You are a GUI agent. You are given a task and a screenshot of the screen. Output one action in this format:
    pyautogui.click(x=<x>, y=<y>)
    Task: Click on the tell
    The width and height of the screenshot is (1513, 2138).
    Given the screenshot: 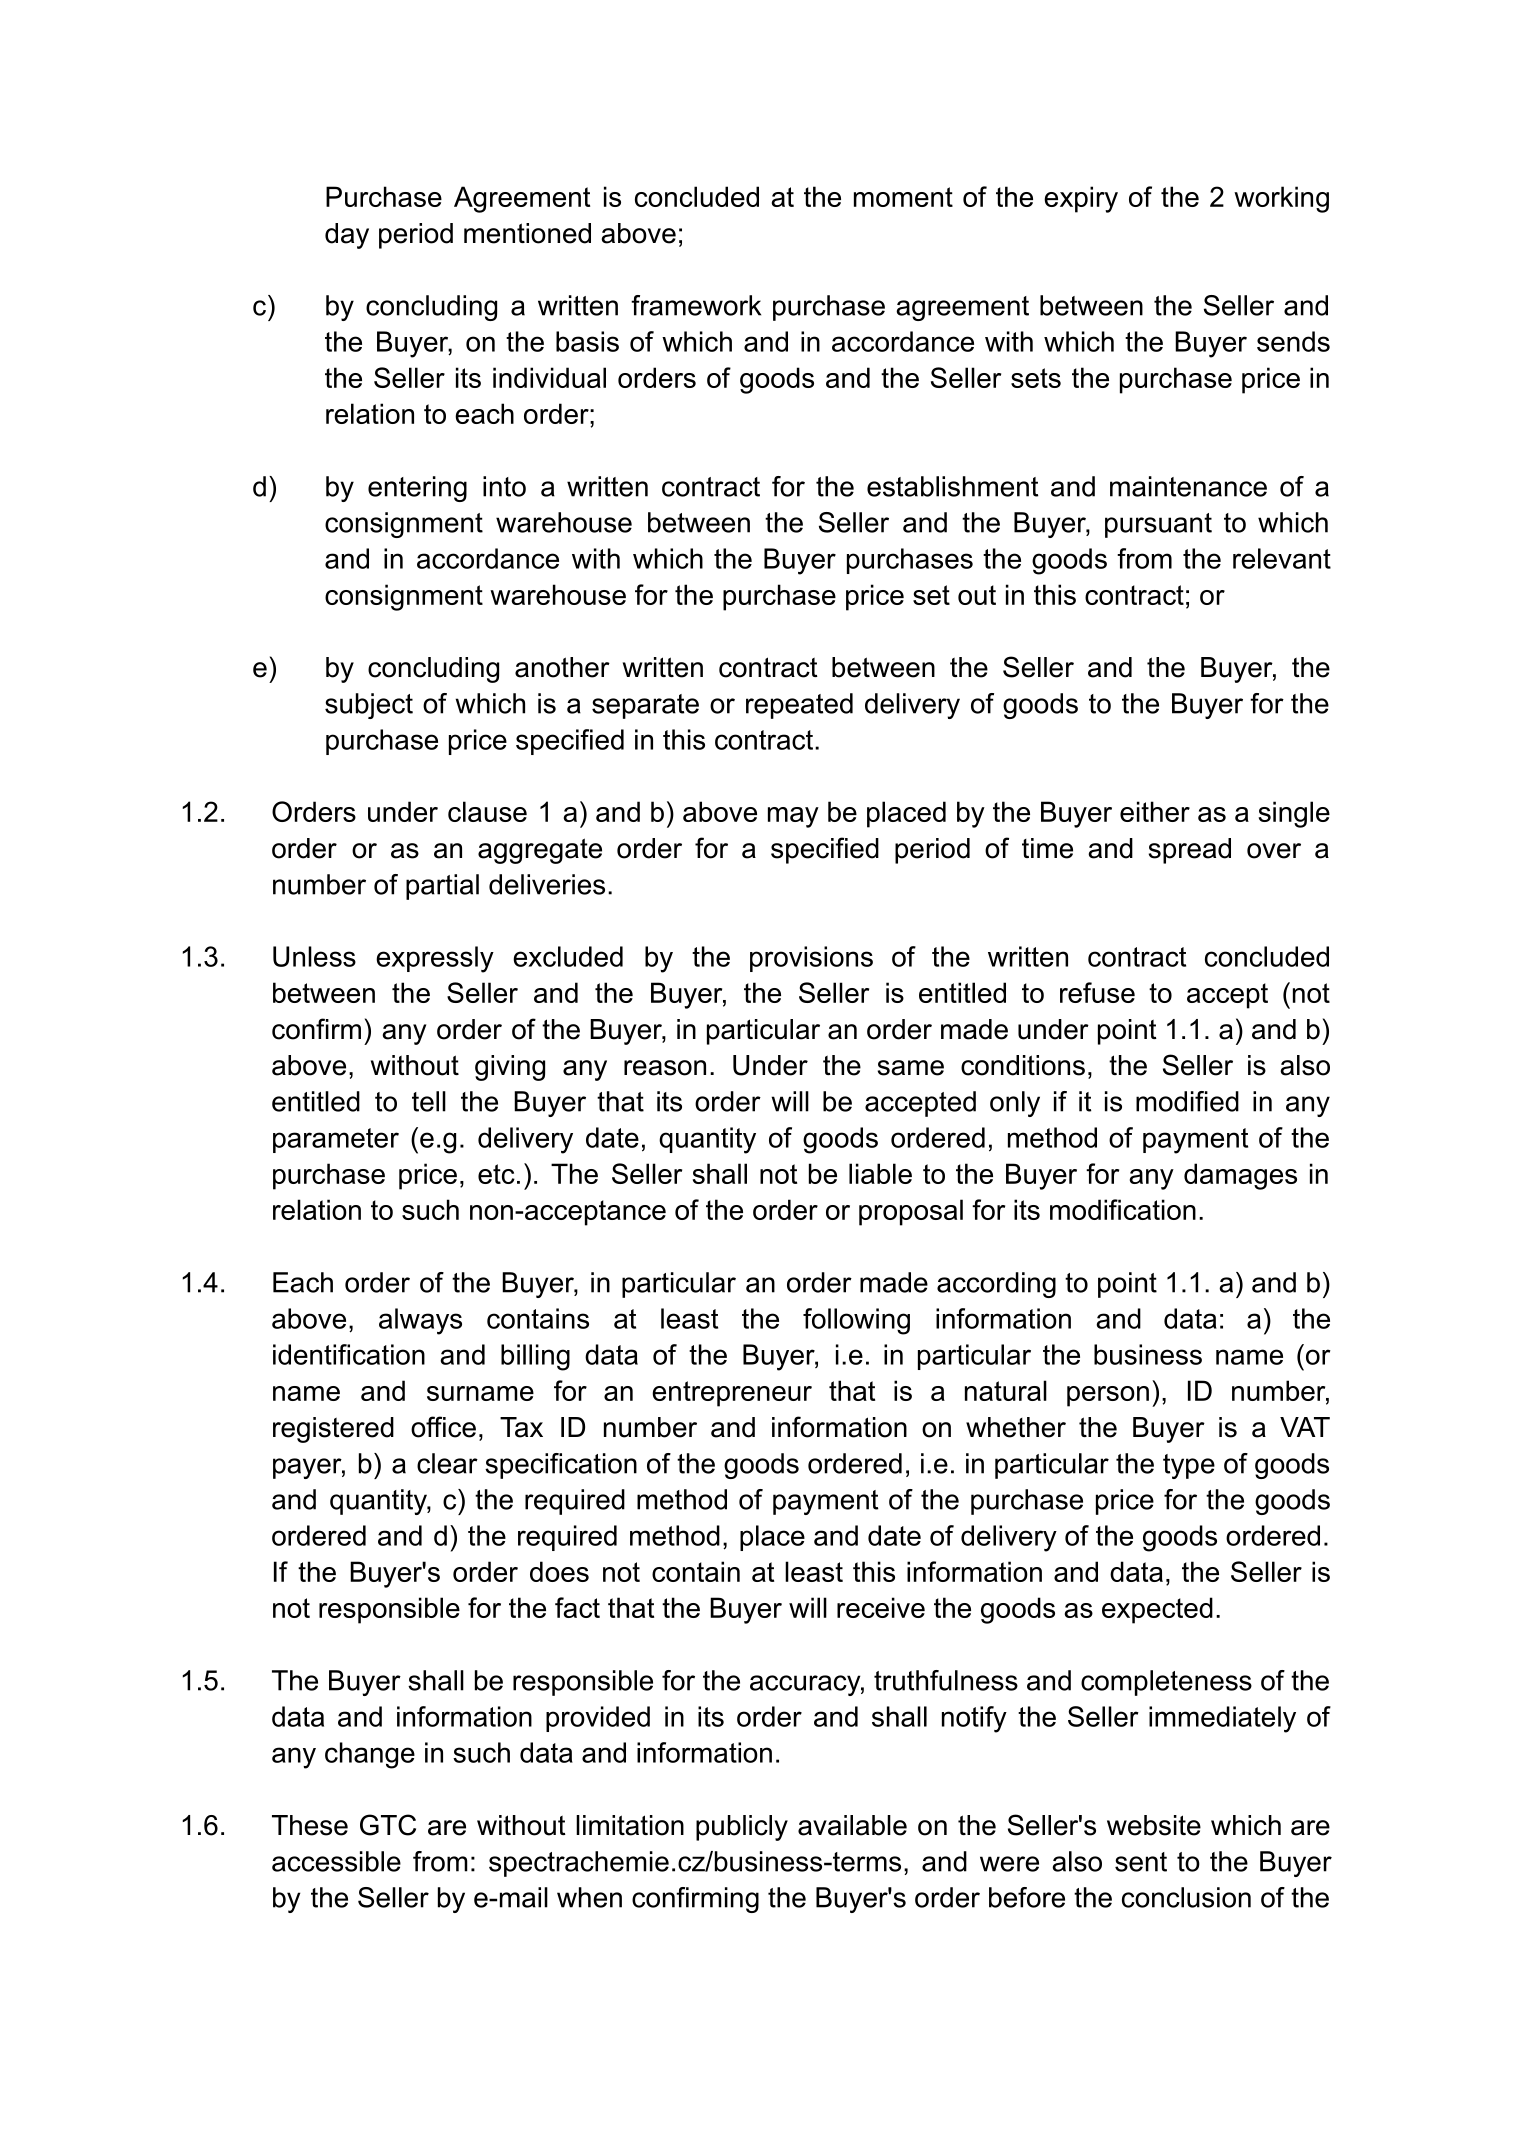 What is the action you would take?
    pyautogui.click(x=429, y=1101)
